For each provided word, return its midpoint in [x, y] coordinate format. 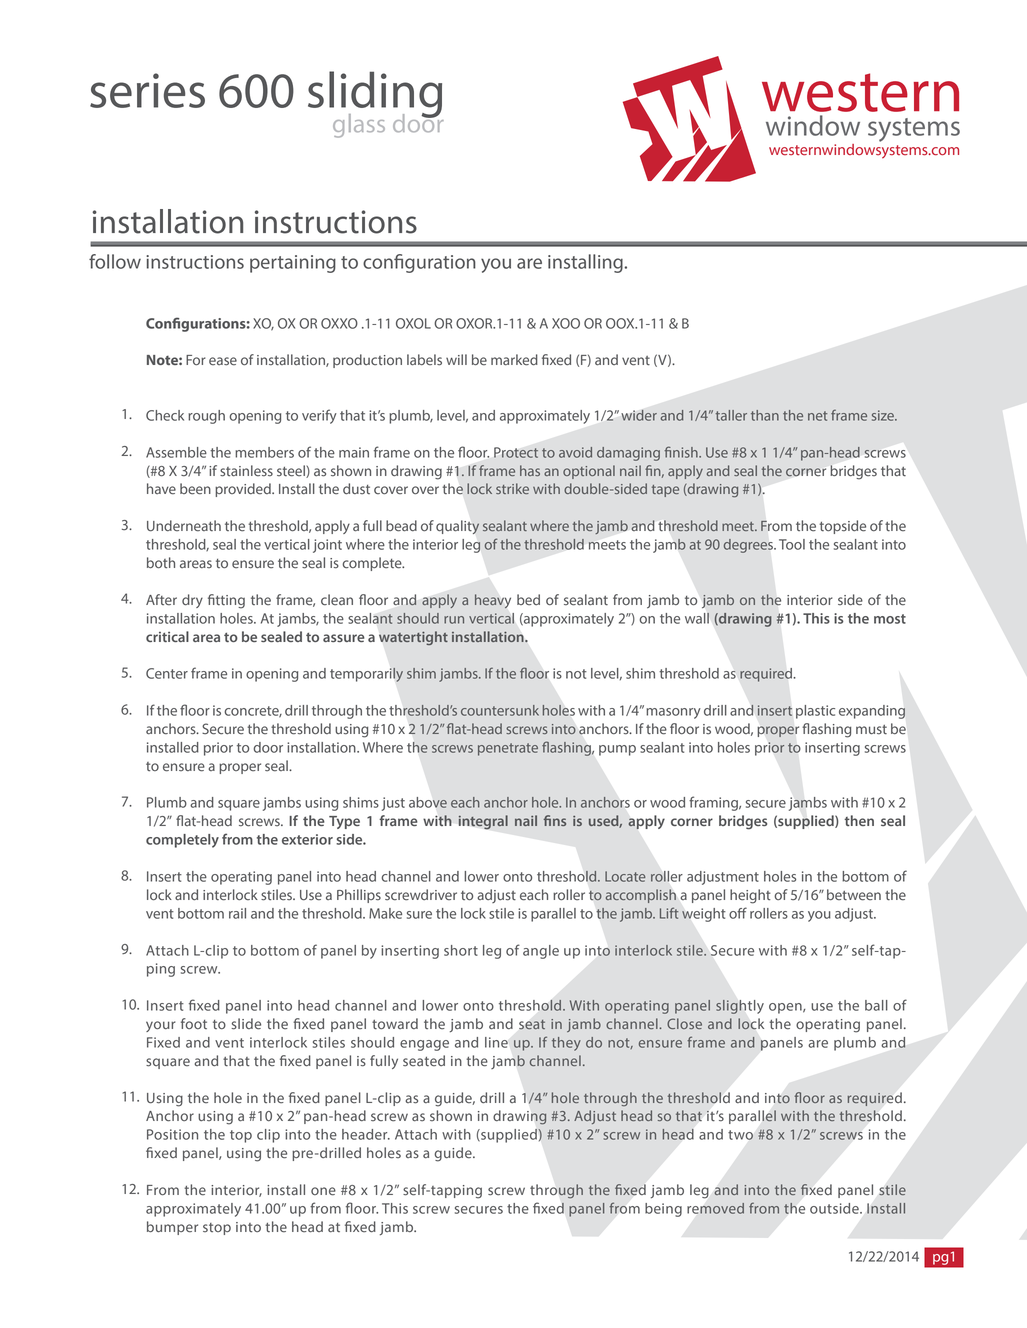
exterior [307, 839]
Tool [792, 544]
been [195, 489]
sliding [375, 95]
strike [512, 488]
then [859, 820]
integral [483, 822]
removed [715, 1208]
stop [217, 1229]
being [663, 1210]
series [147, 90]
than [765, 415]
